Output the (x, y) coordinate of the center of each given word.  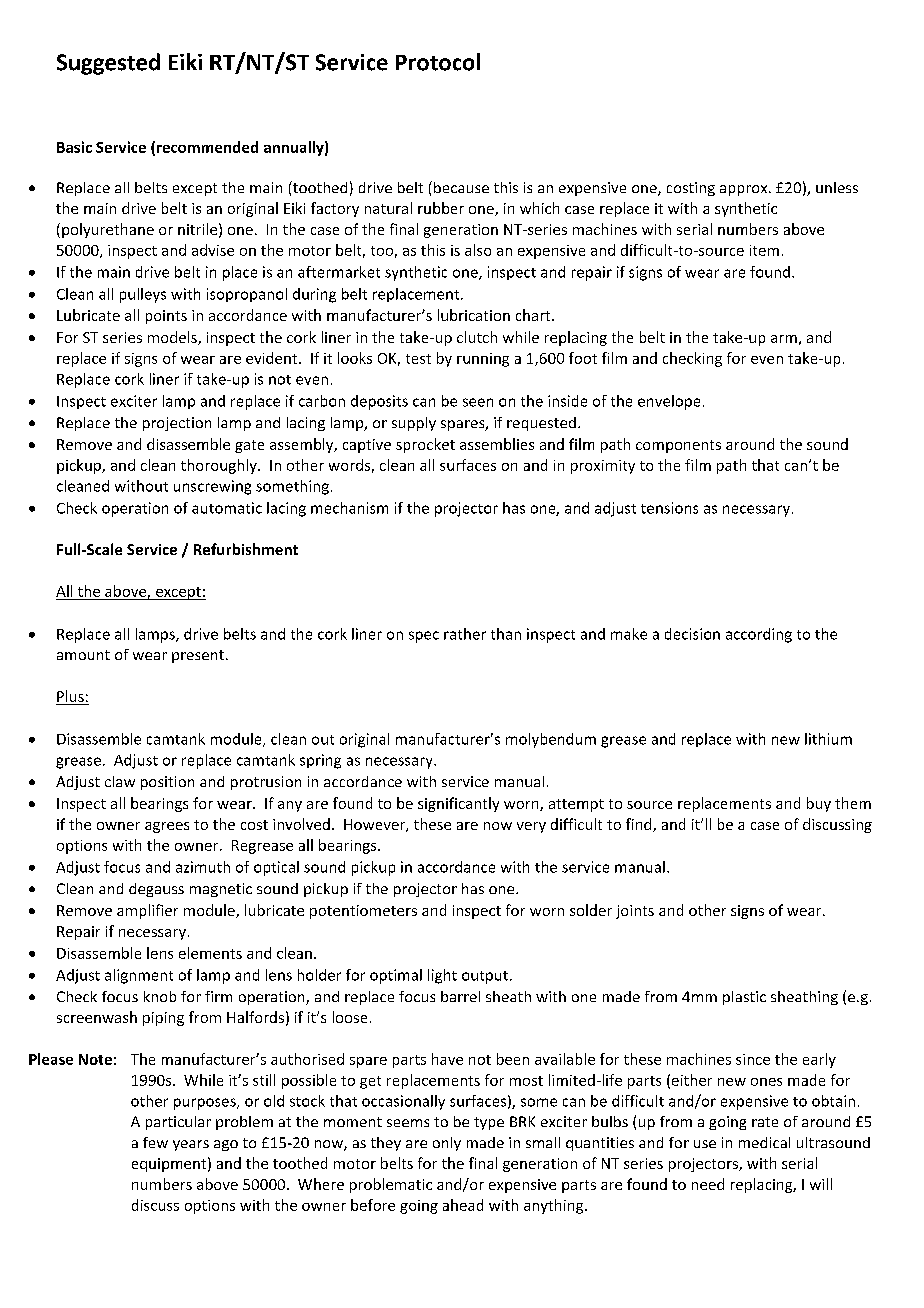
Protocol (438, 62)
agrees (167, 827)
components (678, 446)
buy (819, 804)
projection (177, 424)
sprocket (425, 445)
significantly (458, 804)
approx (745, 190)
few (155, 1142)
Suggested (108, 64)
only (447, 1144)
